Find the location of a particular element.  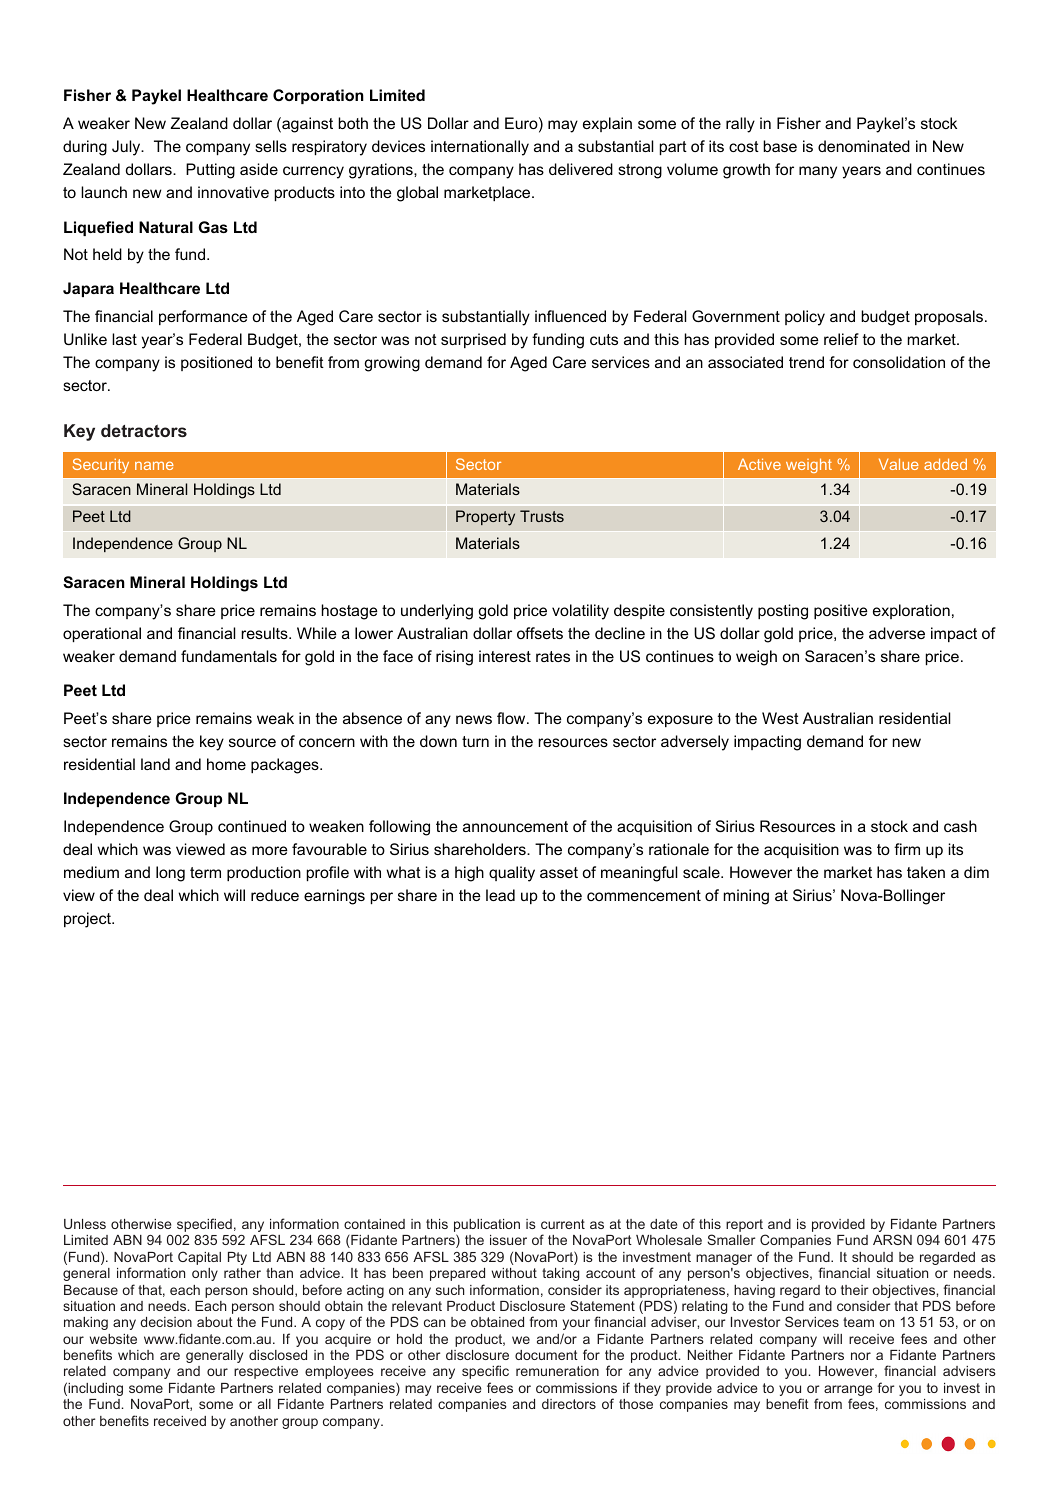

nor is located at coordinates (861, 1356).
